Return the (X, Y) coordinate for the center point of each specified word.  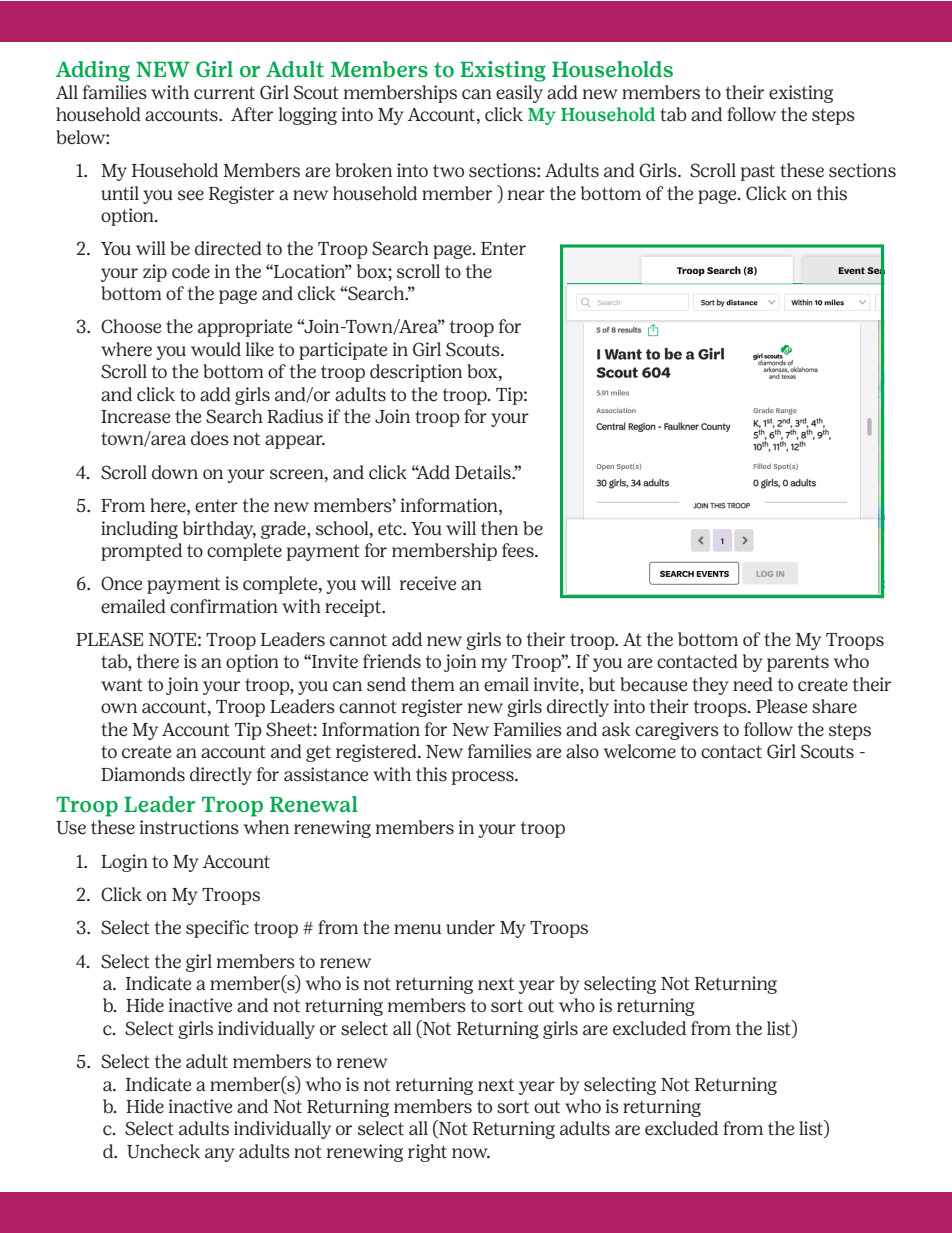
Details (484, 472)
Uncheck (163, 1151)
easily (519, 94)
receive (428, 583)
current (224, 93)
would (216, 349)
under (470, 927)
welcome (639, 751)
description (416, 373)
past (758, 172)
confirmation (224, 606)
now (471, 1153)
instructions (189, 827)
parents (798, 663)
